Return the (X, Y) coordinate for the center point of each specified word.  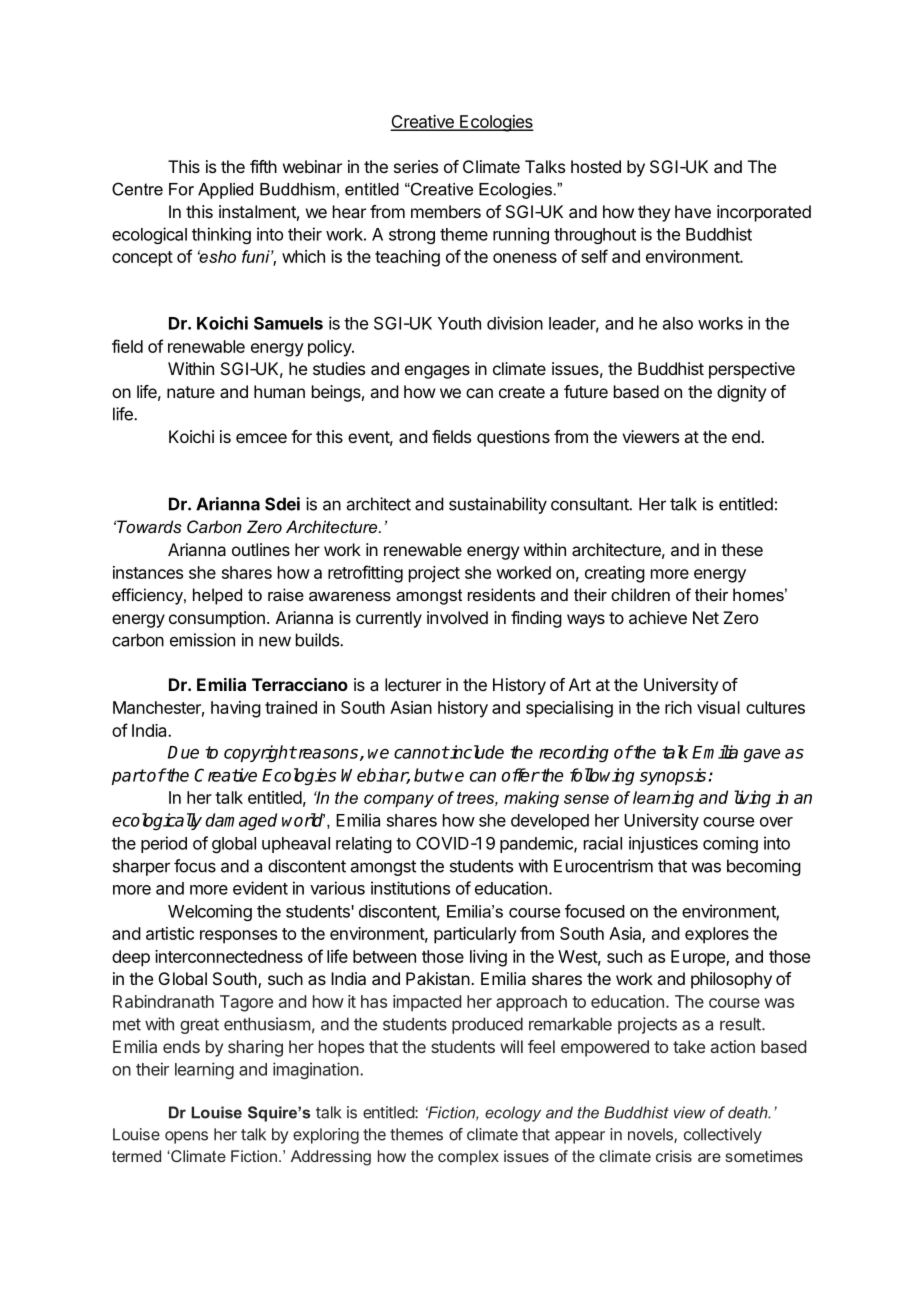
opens (186, 1137)
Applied (225, 191)
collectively (723, 1136)
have (693, 211)
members (446, 211)
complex (468, 1157)
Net (706, 617)
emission (202, 640)
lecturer (413, 684)
